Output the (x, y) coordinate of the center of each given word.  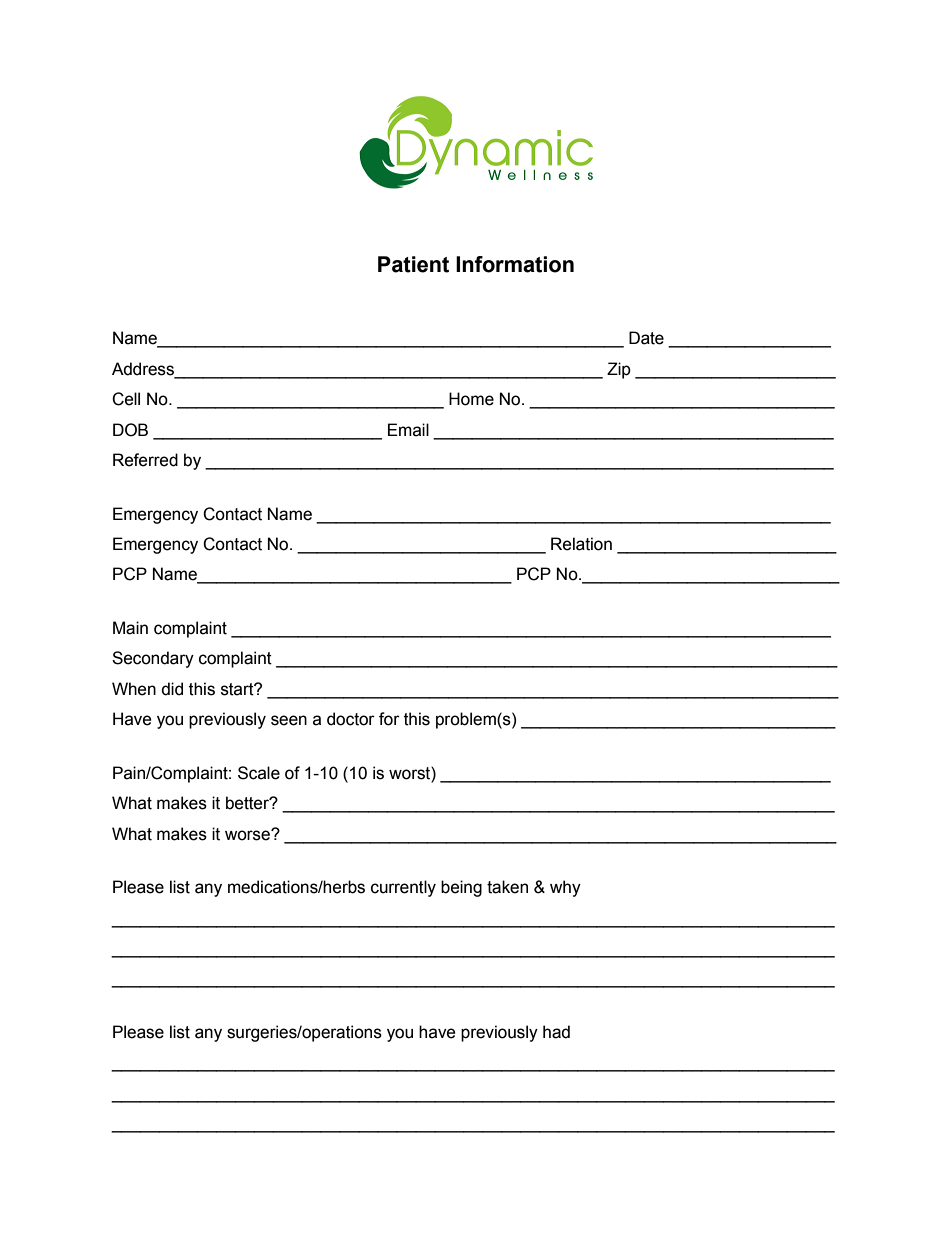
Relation (581, 544)
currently (403, 888)
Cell (126, 399)
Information (515, 264)
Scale (259, 773)
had (556, 1032)
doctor (351, 719)
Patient (413, 264)
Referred (145, 460)
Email (408, 430)
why (565, 888)
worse (248, 835)
